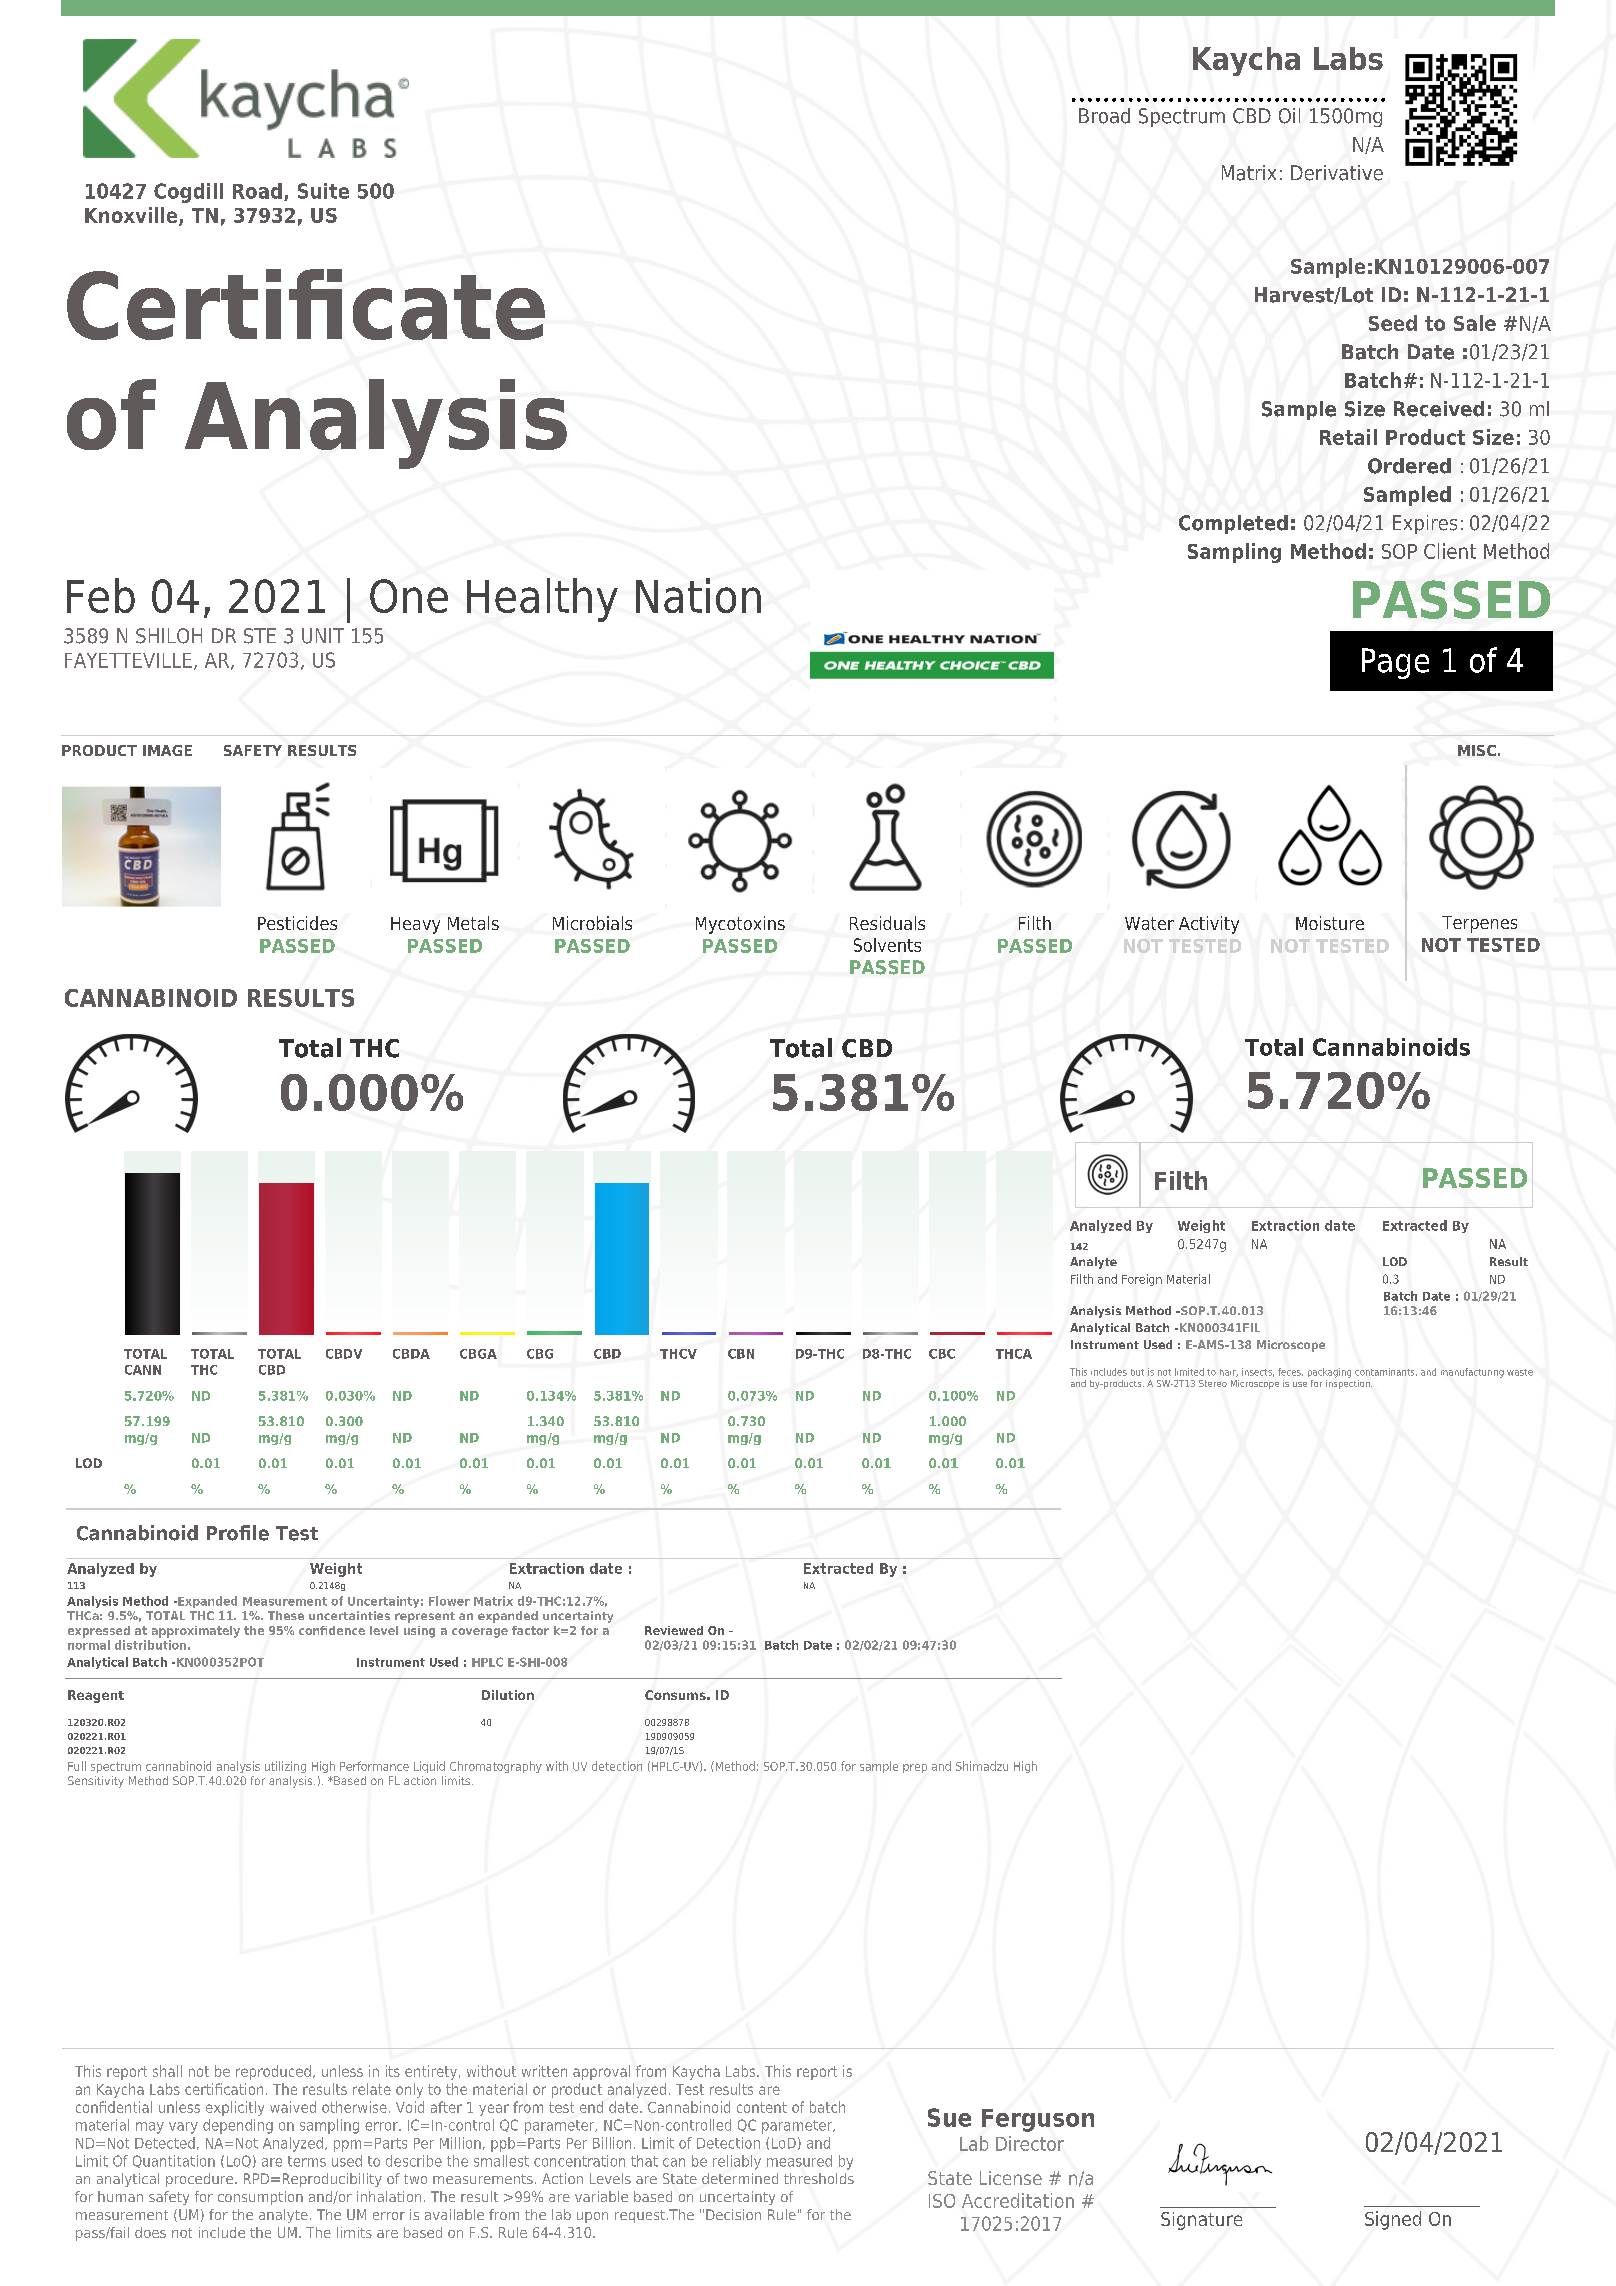 Image resolution: width=1616 pixels, height=2286 pixels. What do you see at coordinates (740, 925) in the screenshot?
I see `Mycotoxins` at bounding box center [740, 925].
